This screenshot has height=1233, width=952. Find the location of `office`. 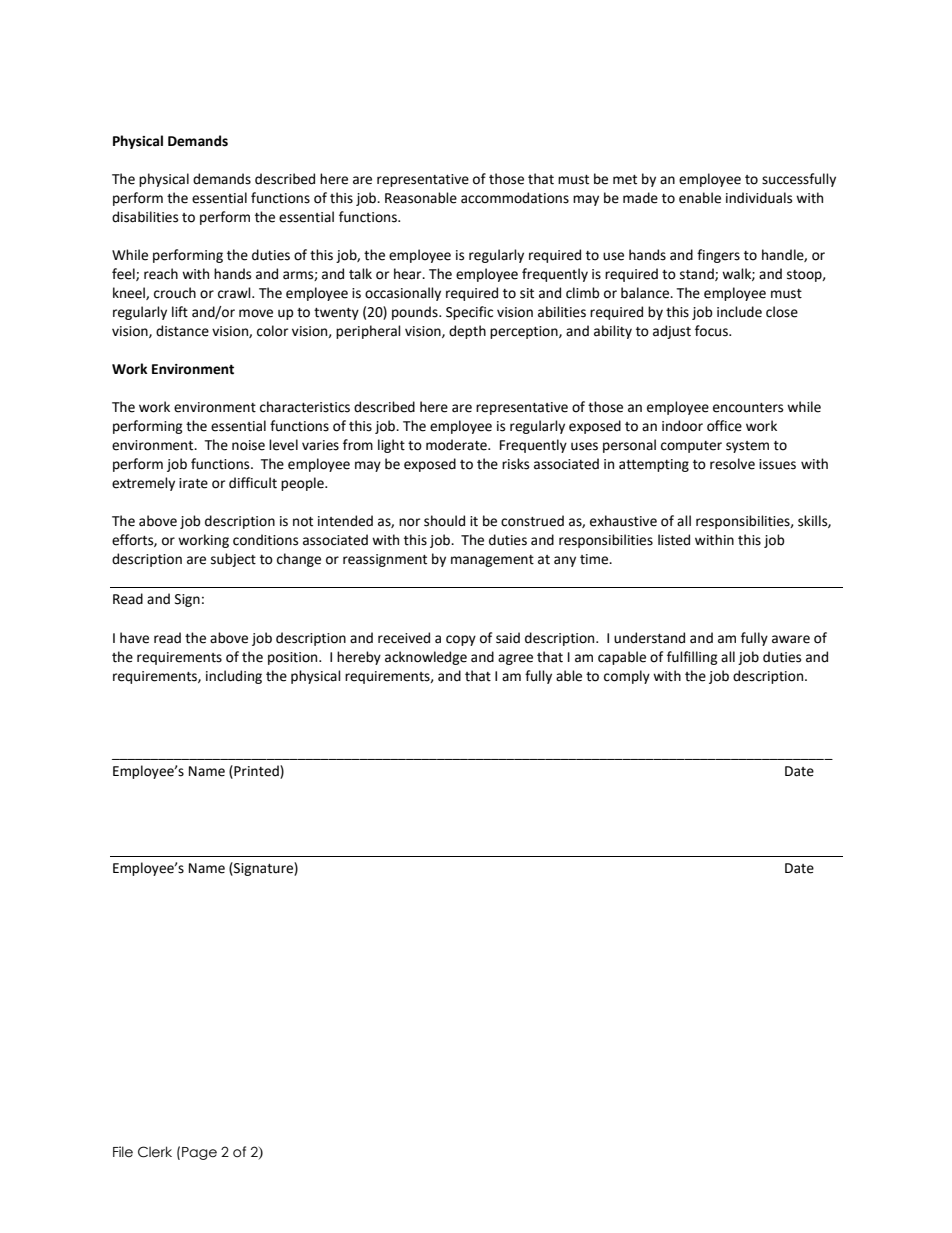

office is located at coordinates (724, 426).
